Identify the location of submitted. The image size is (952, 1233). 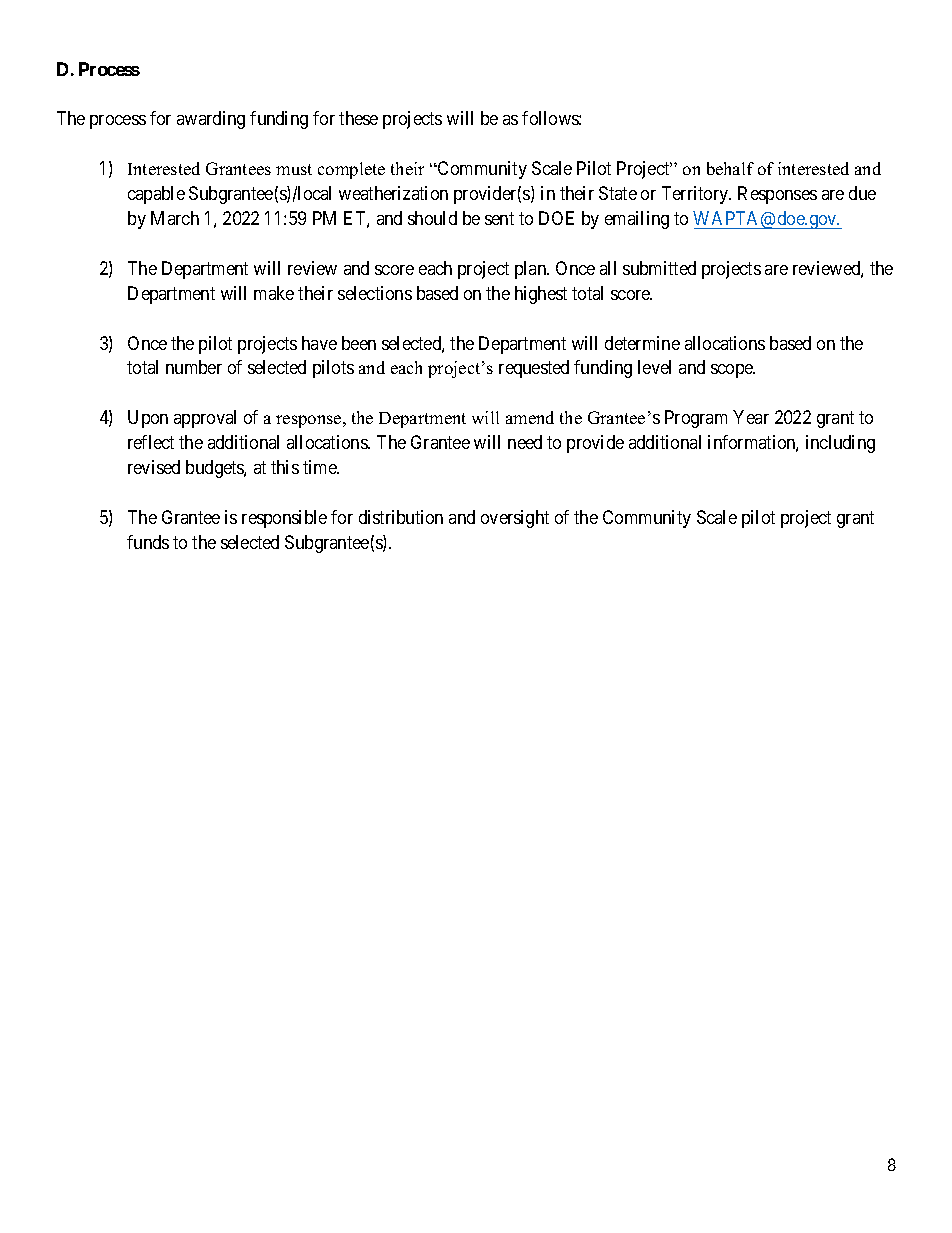
(659, 268).
